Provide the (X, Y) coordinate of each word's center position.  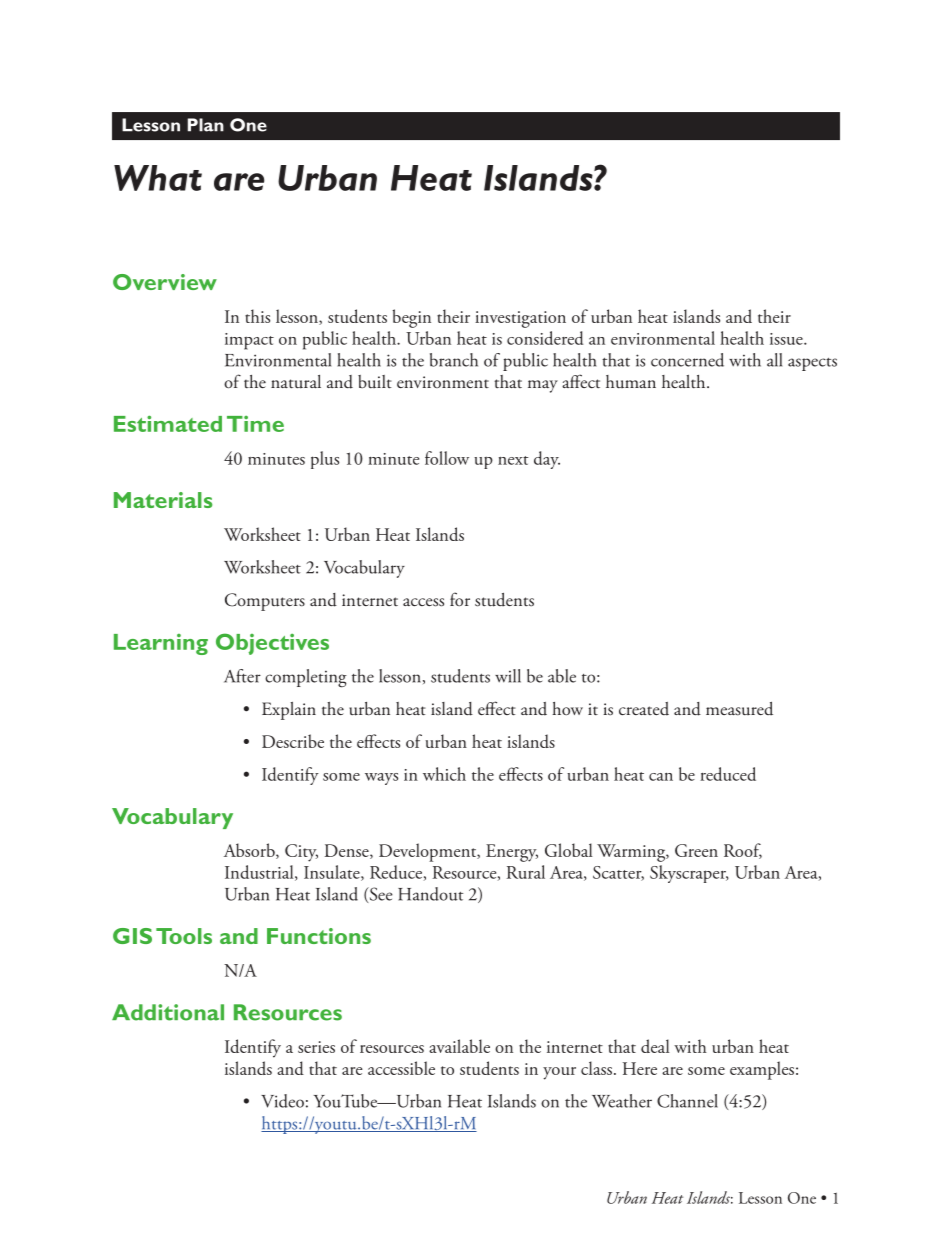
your (559, 1073)
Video (282, 1101)
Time (255, 423)
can (661, 777)
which (444, 774)
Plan (206, 125)
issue (787, 339)
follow (447, 458)
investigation (520, 319)
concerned (687, 360)
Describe (293, 741)
